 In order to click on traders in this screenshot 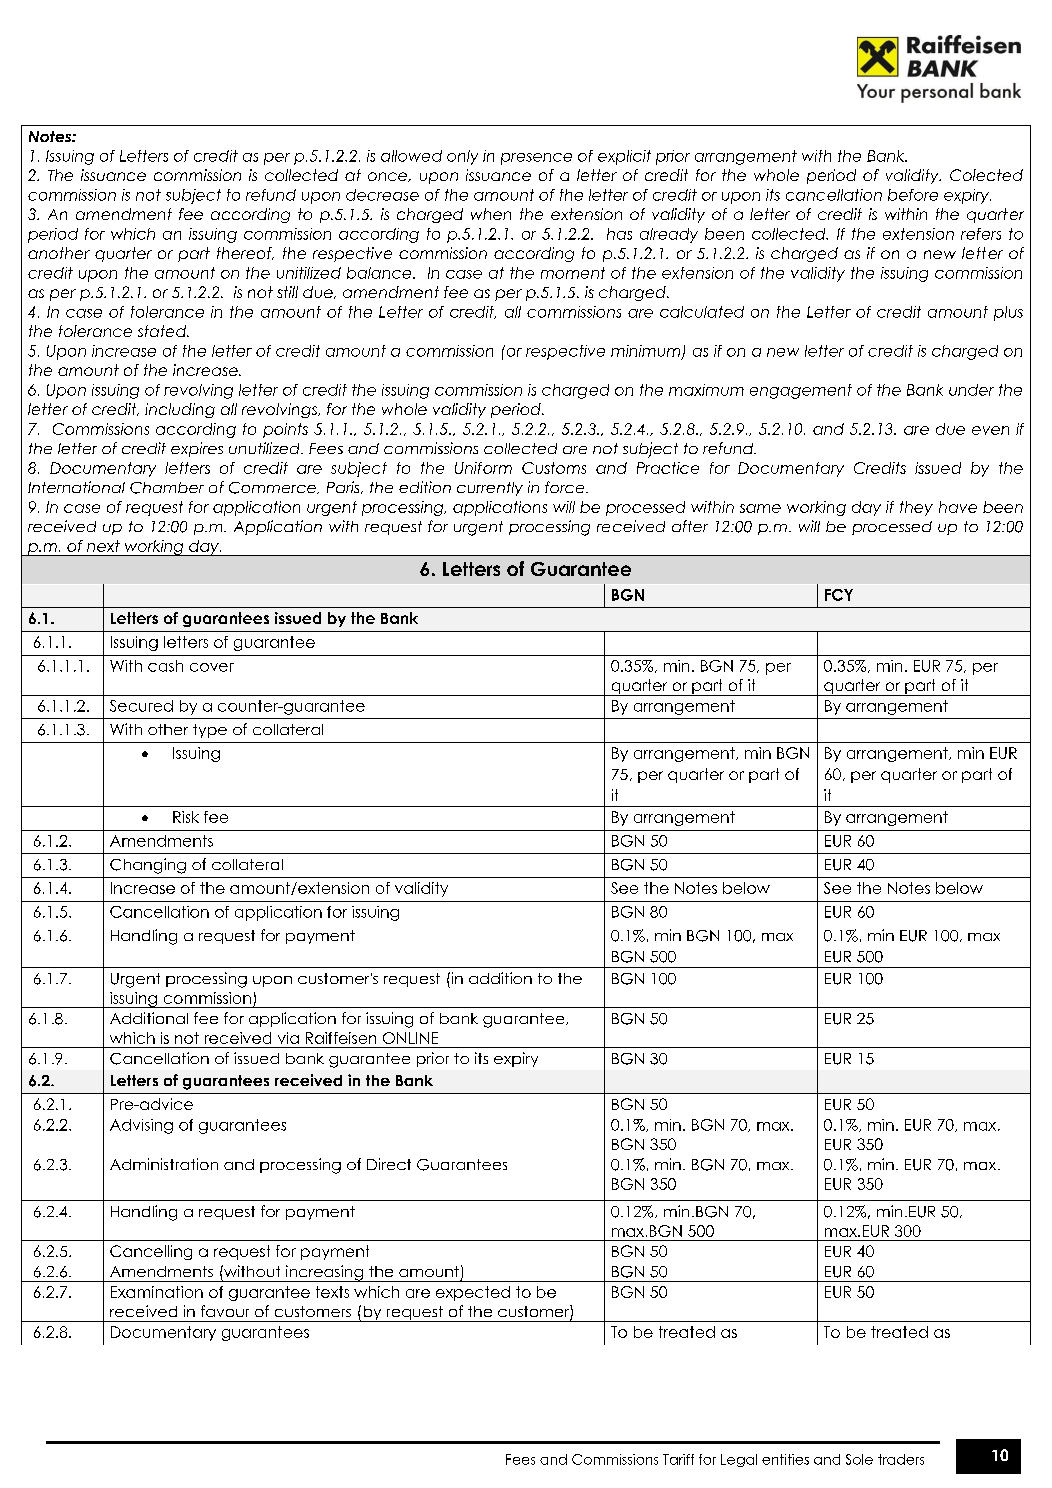, I will do `click(901, 1459)`.
